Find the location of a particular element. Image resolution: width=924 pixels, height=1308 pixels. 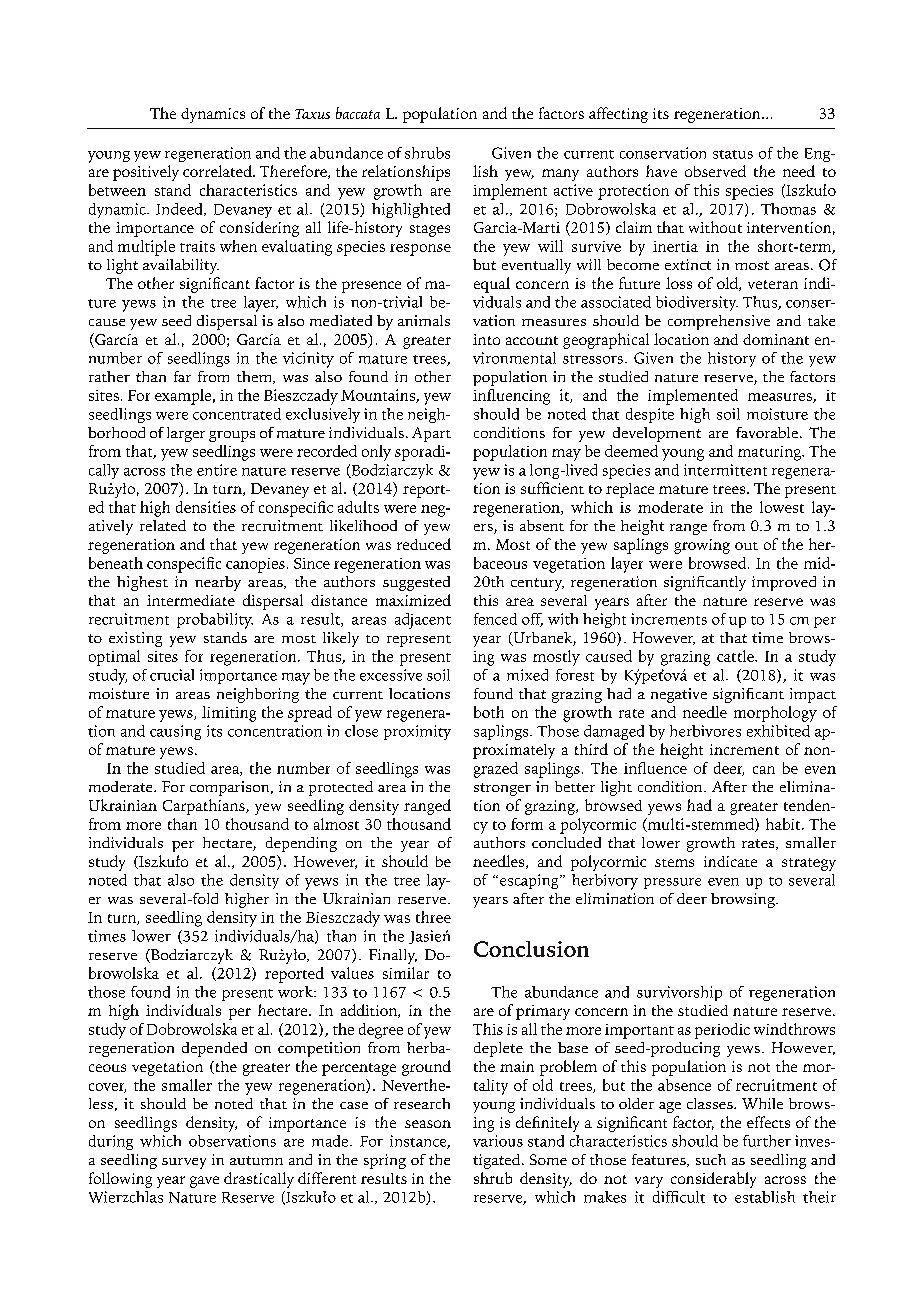

positively is located at coordinates (146, 173).
